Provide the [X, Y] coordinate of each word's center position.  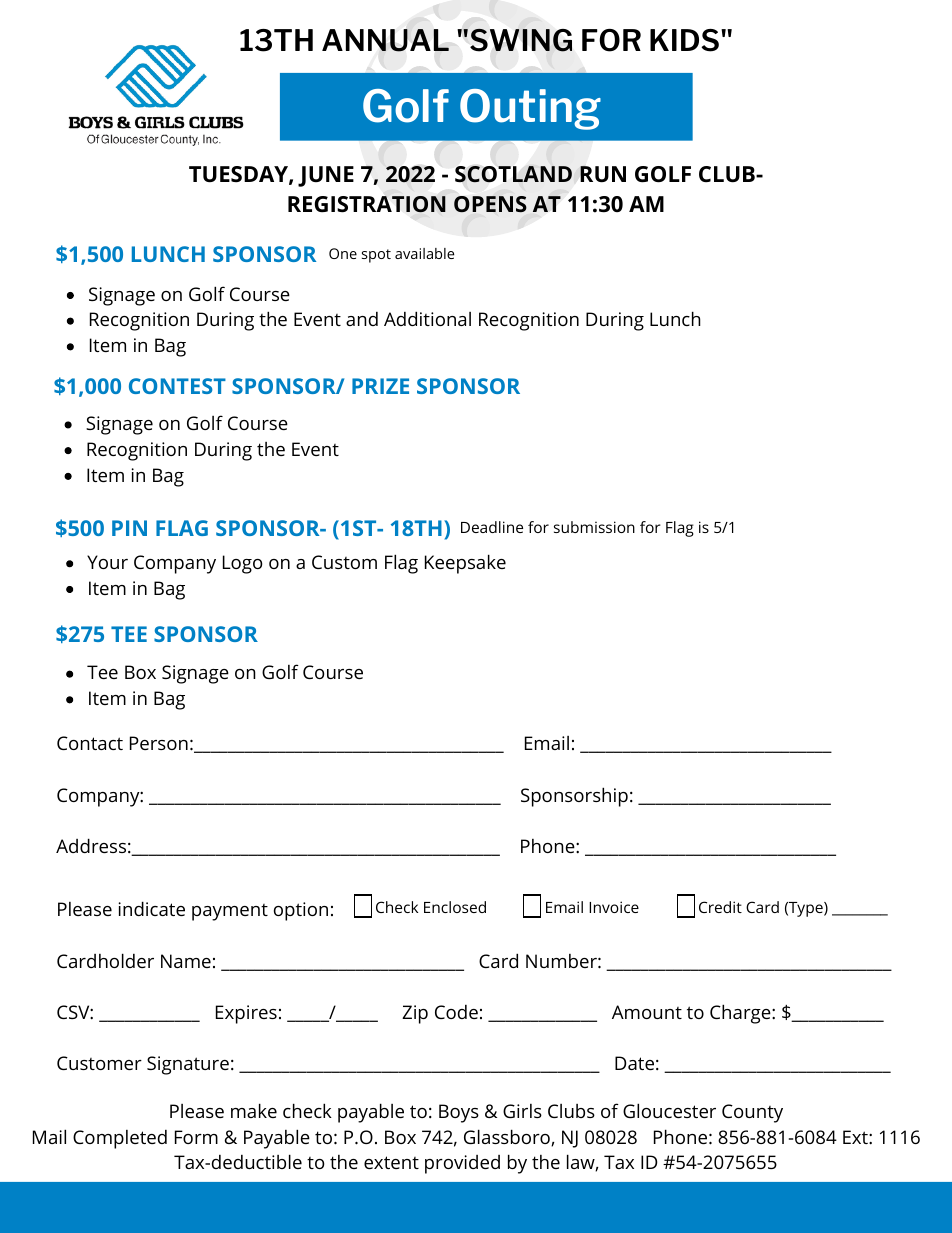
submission [594, 527]
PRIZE [380, 386]
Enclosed [455, 907]
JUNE [326, 176]
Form [196, 1137]
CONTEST [177, 386]
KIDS [684, 40]
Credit [720, 907]
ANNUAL [385, 40]
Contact [90, 743]
